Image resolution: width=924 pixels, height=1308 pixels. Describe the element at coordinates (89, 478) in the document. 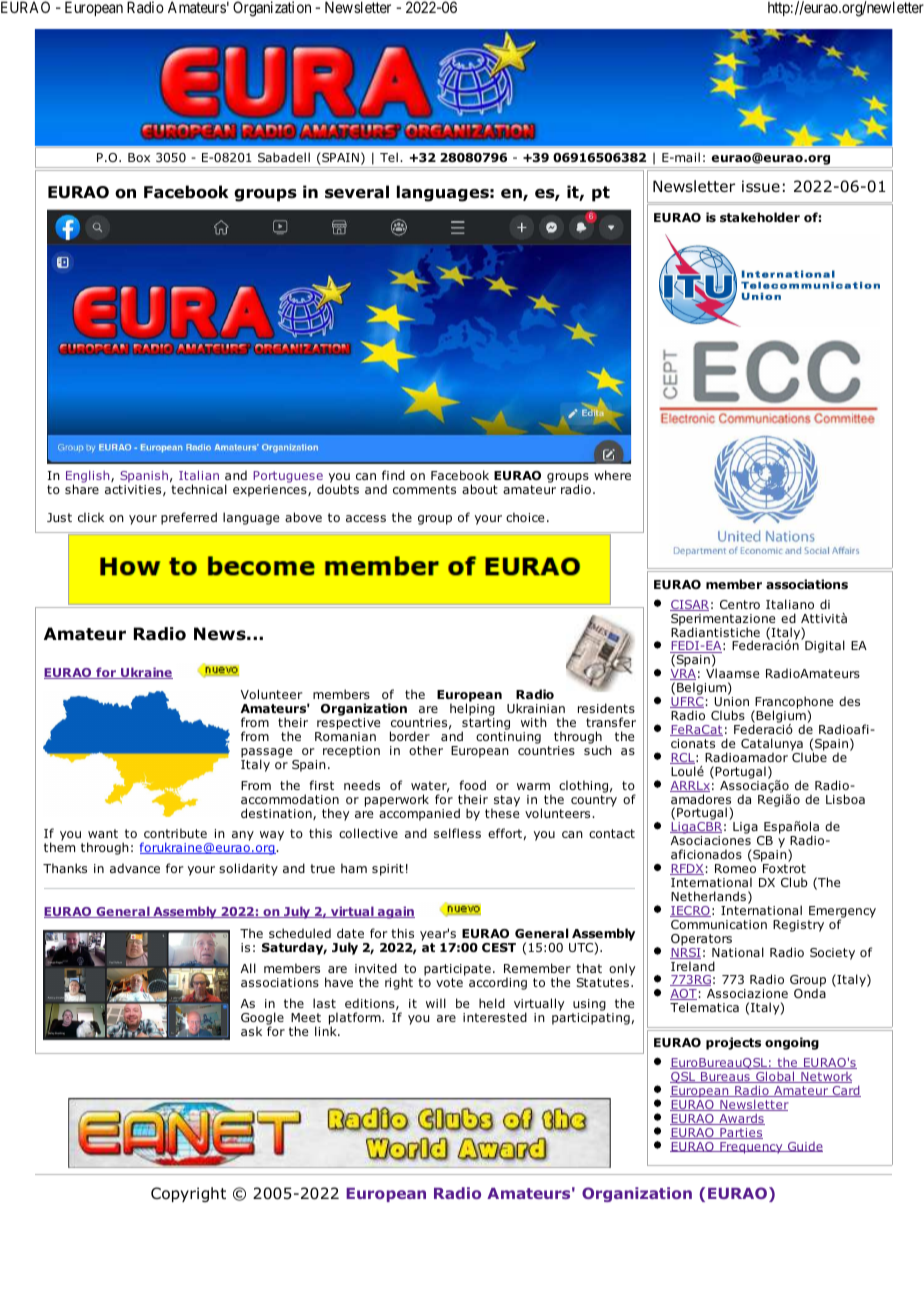

I see `English` at that location.
